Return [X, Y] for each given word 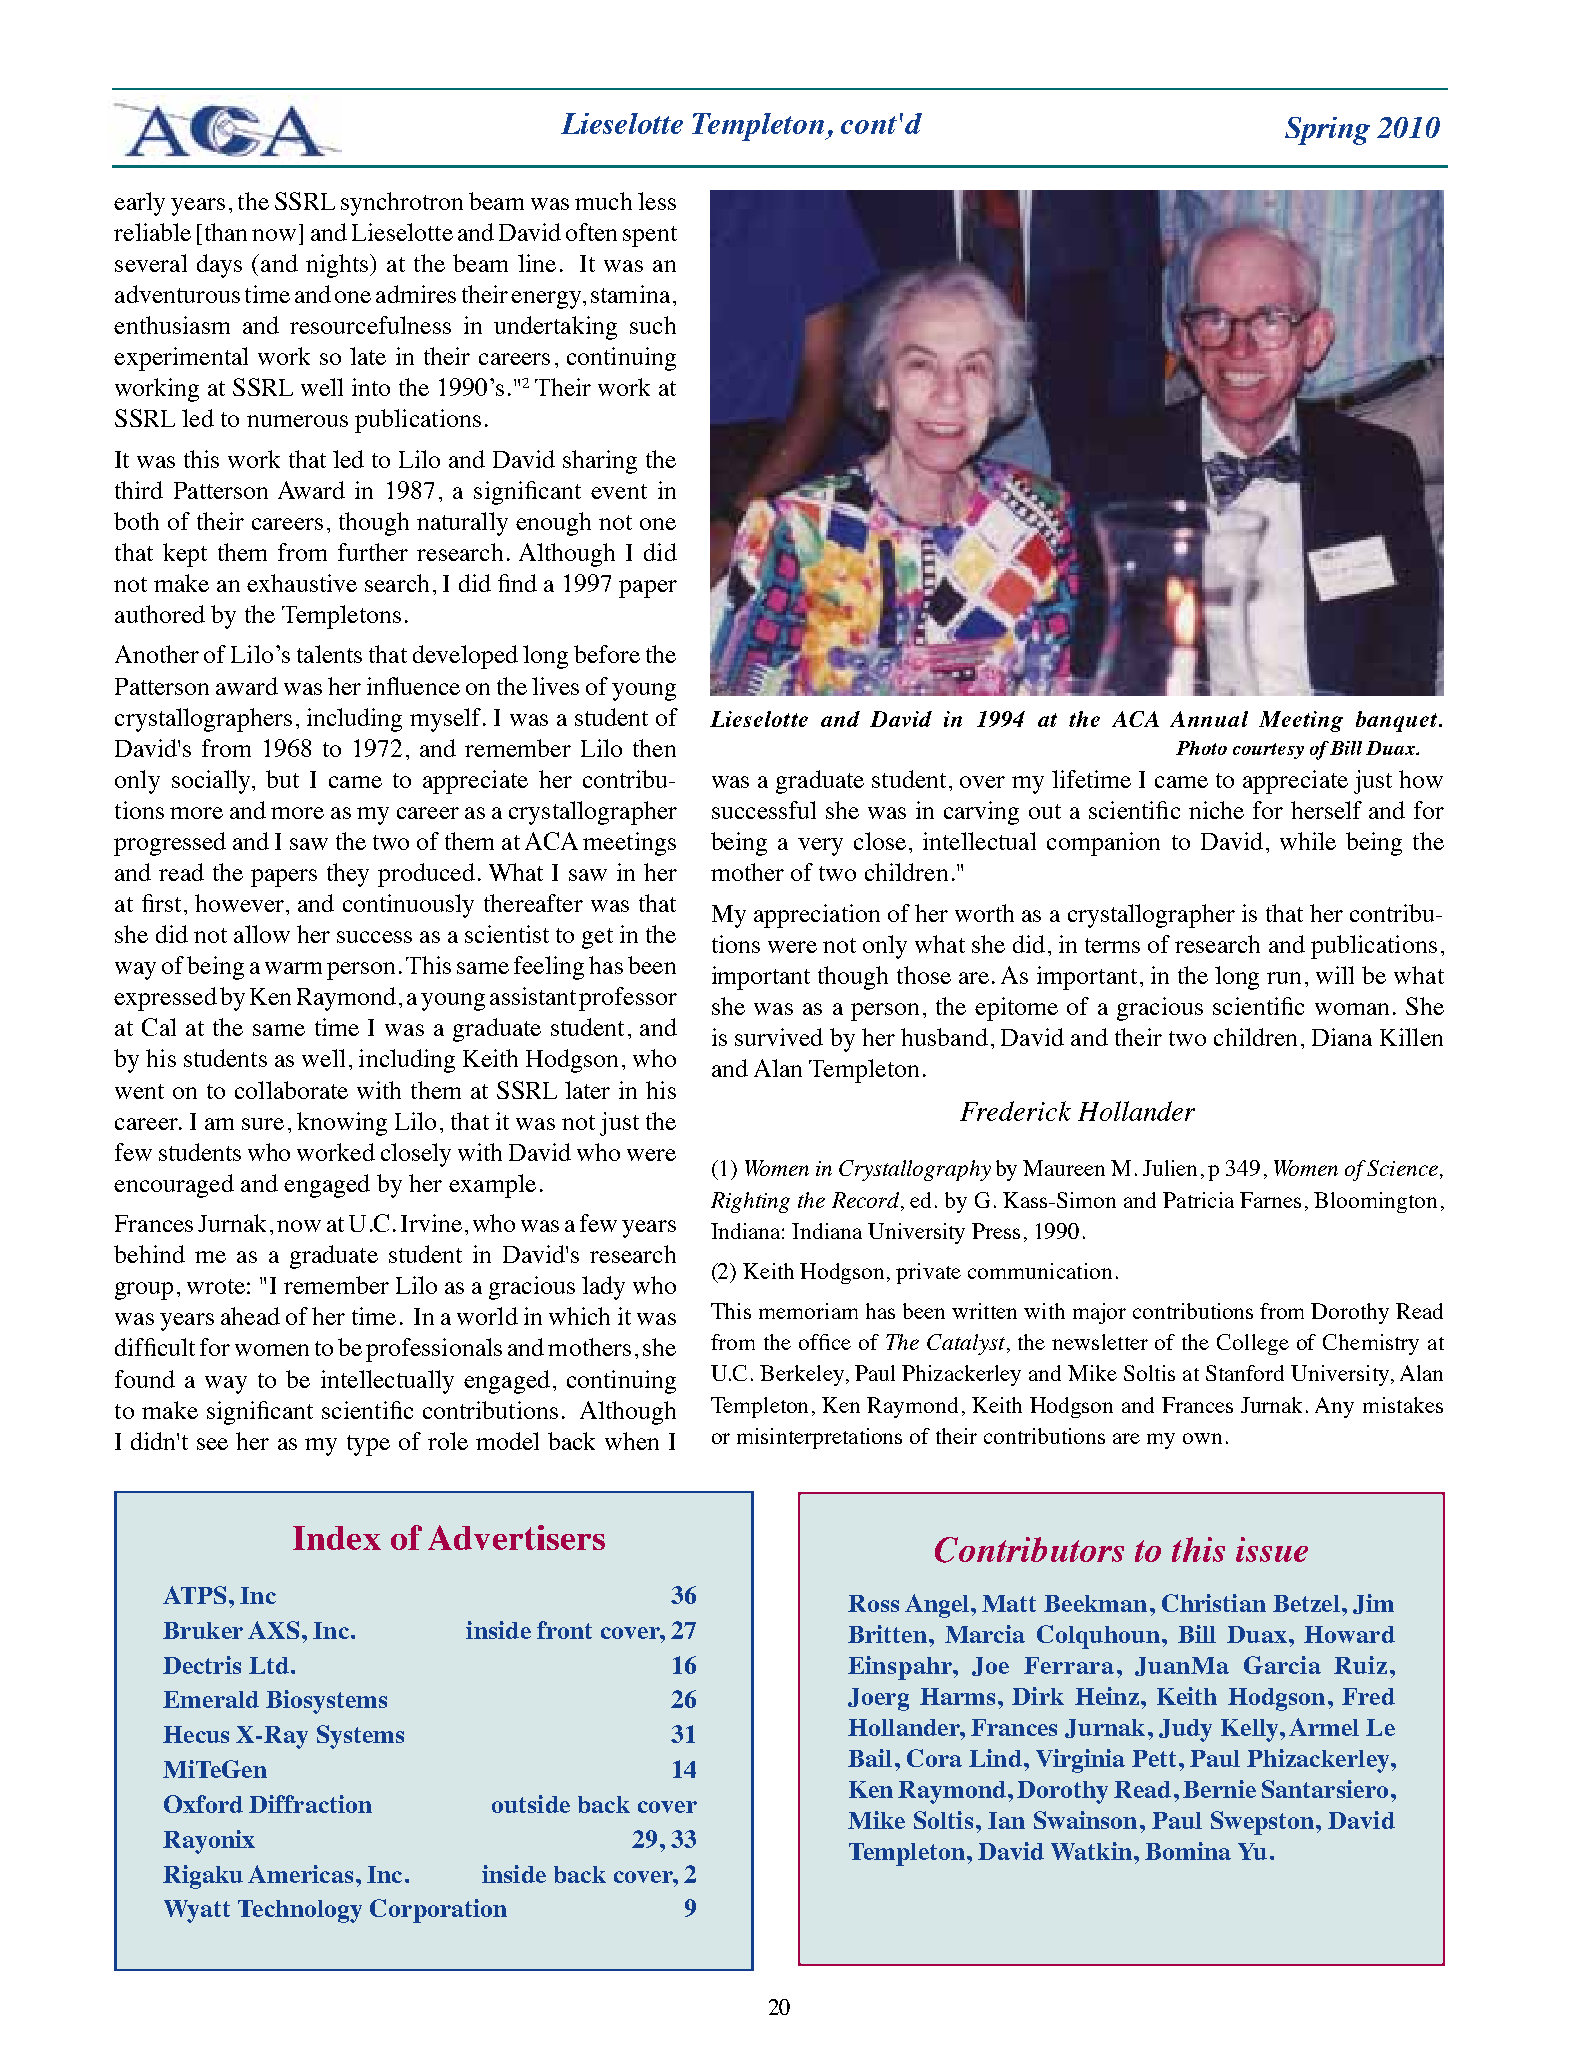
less [657, 201]
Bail [870, 1758]
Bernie [1219, 1789]
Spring [1327, 131]
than [226, 232]
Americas [300, 1874]
